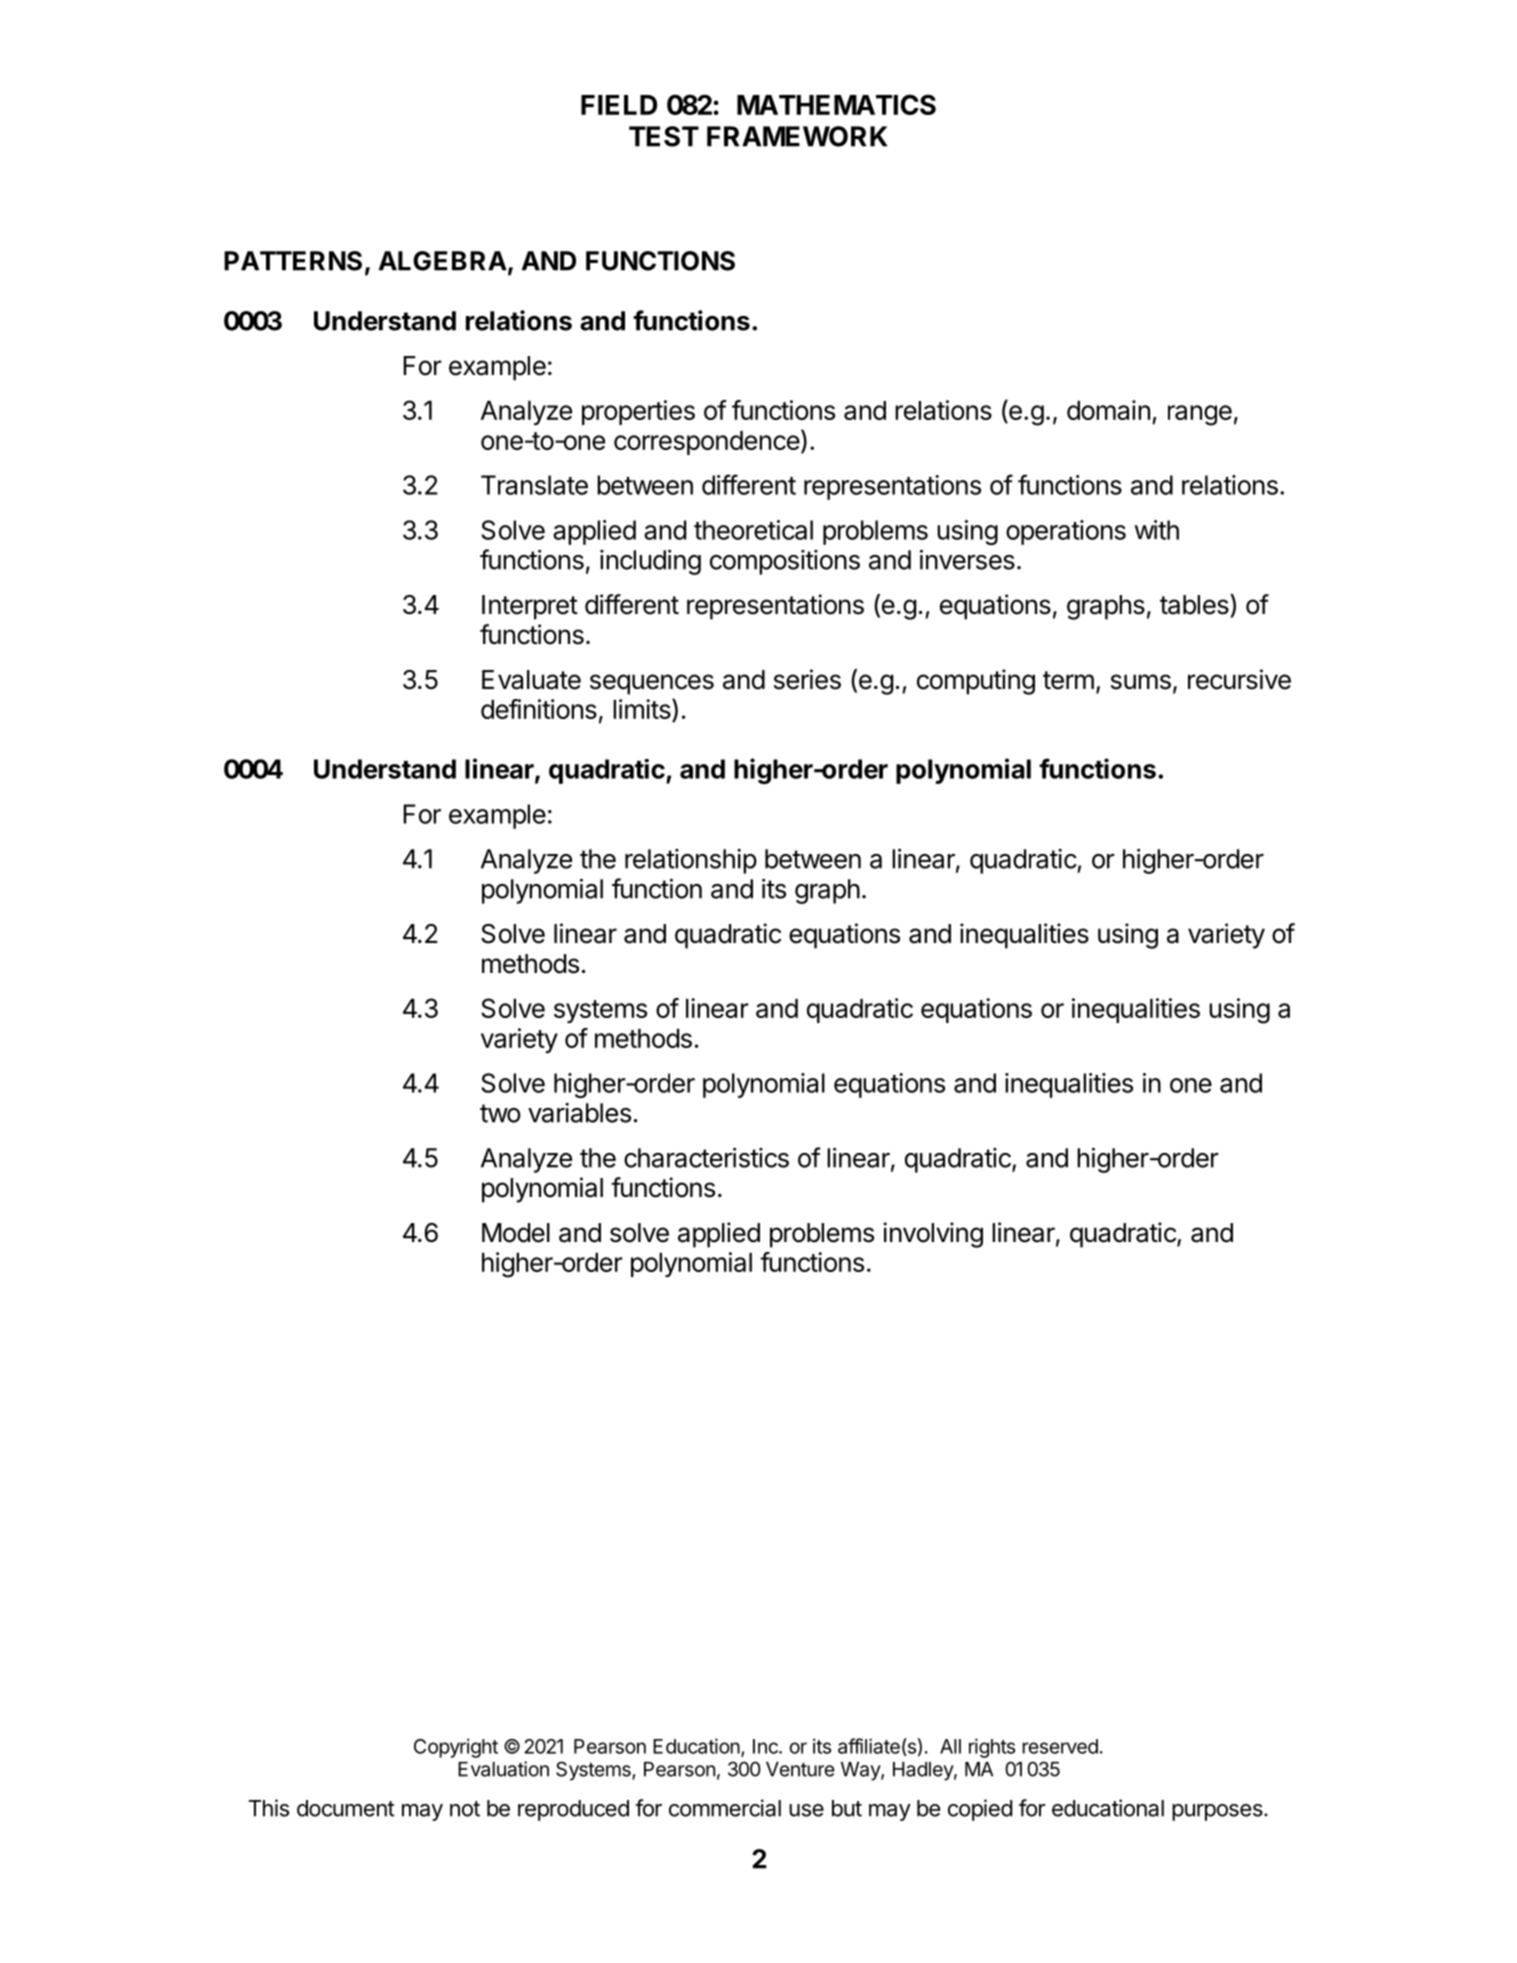 This screenshot has height=1963, width=1517. Describe the element at coordinates (706, 1157) in the screenshot. I see `characteristics` at that location.
